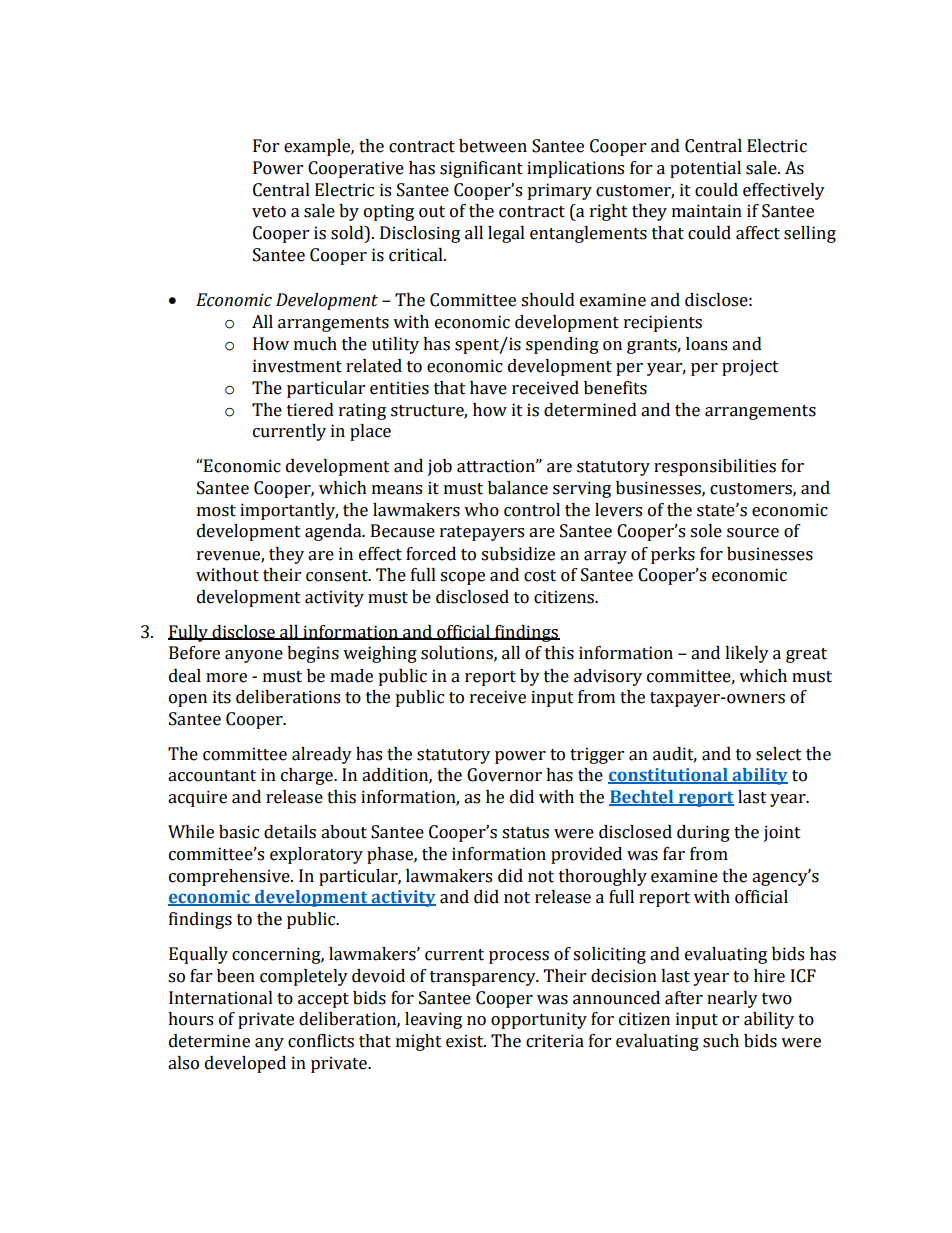 This screenshot has width=952, height=1233. I want to click on select, so click(779, 754).
